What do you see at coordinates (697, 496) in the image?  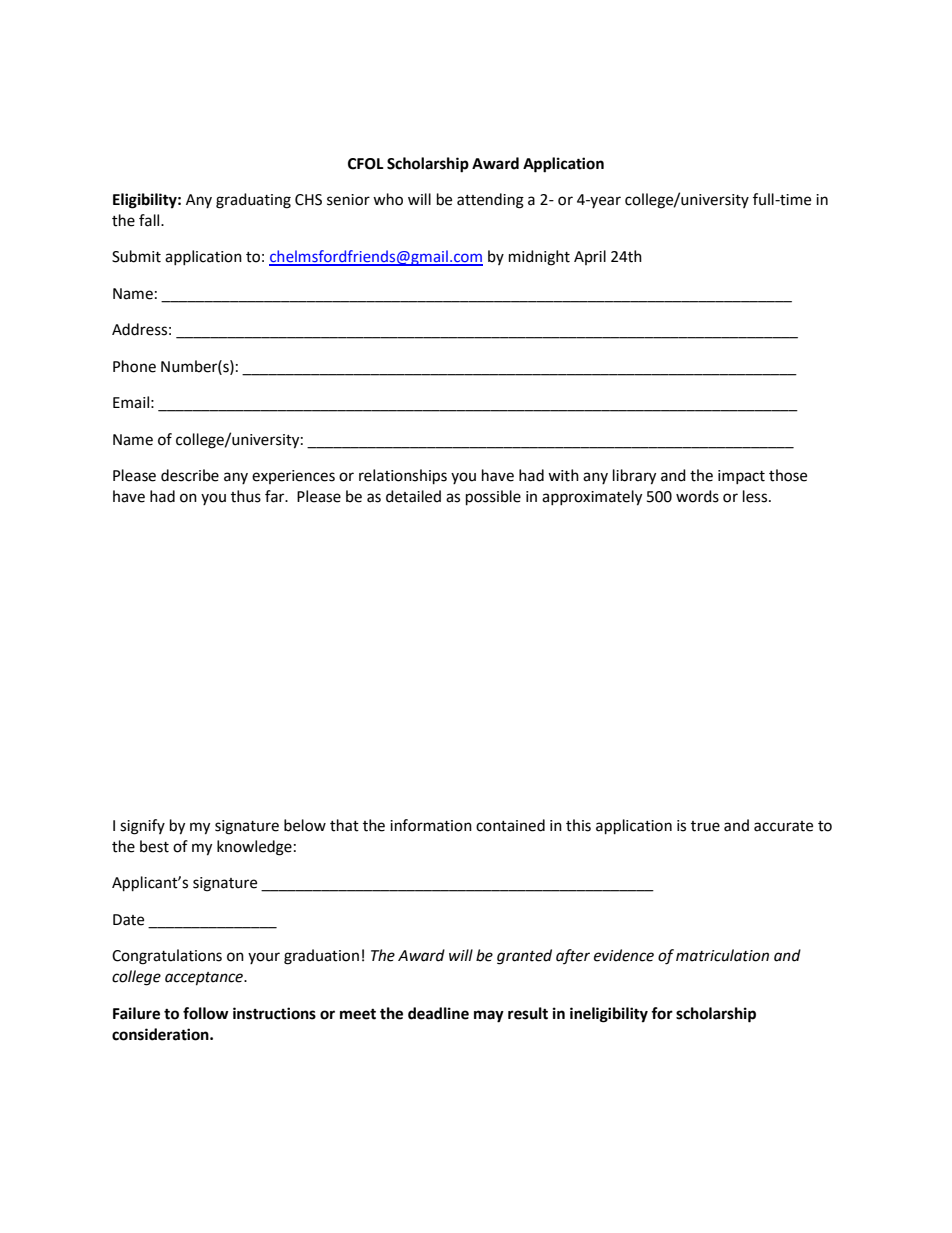 I see `words` at bounding box center [697, 496].
